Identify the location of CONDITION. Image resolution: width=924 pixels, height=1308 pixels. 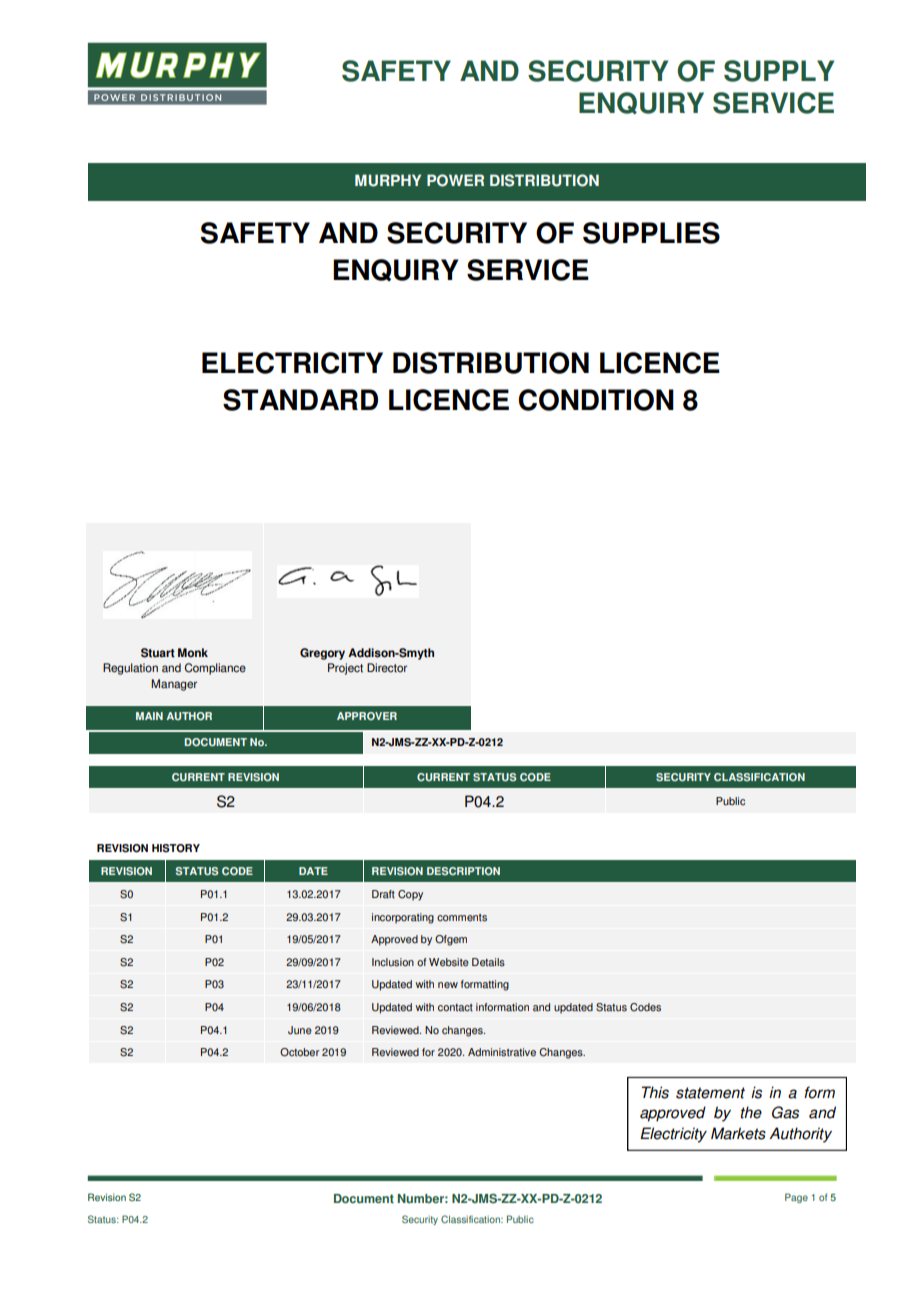
(596, 400).
